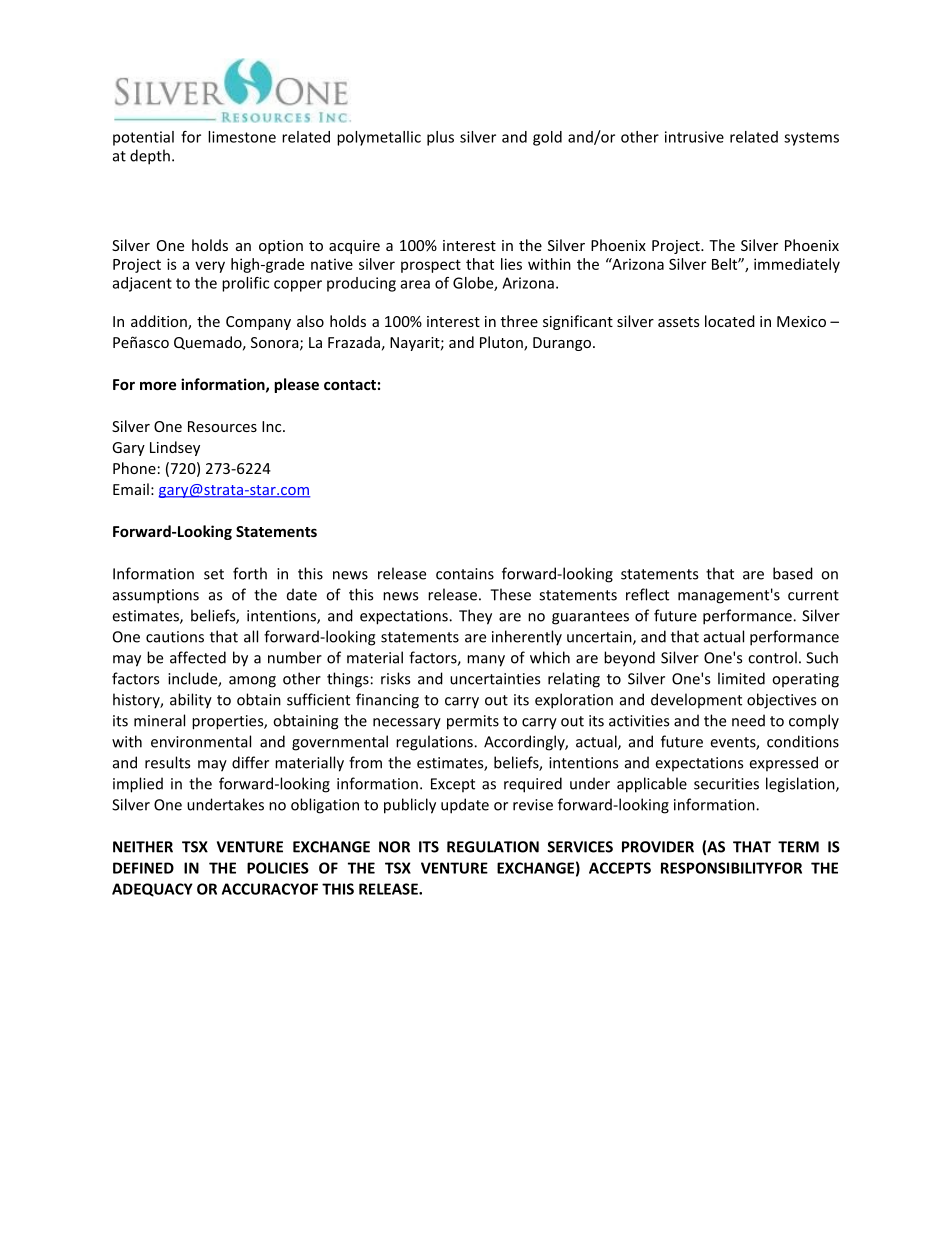 The height and width of the screenshot is (1233, 952). Describe the element at coordinates (131, 489) in the screenshot. I see `Email` at that location.
